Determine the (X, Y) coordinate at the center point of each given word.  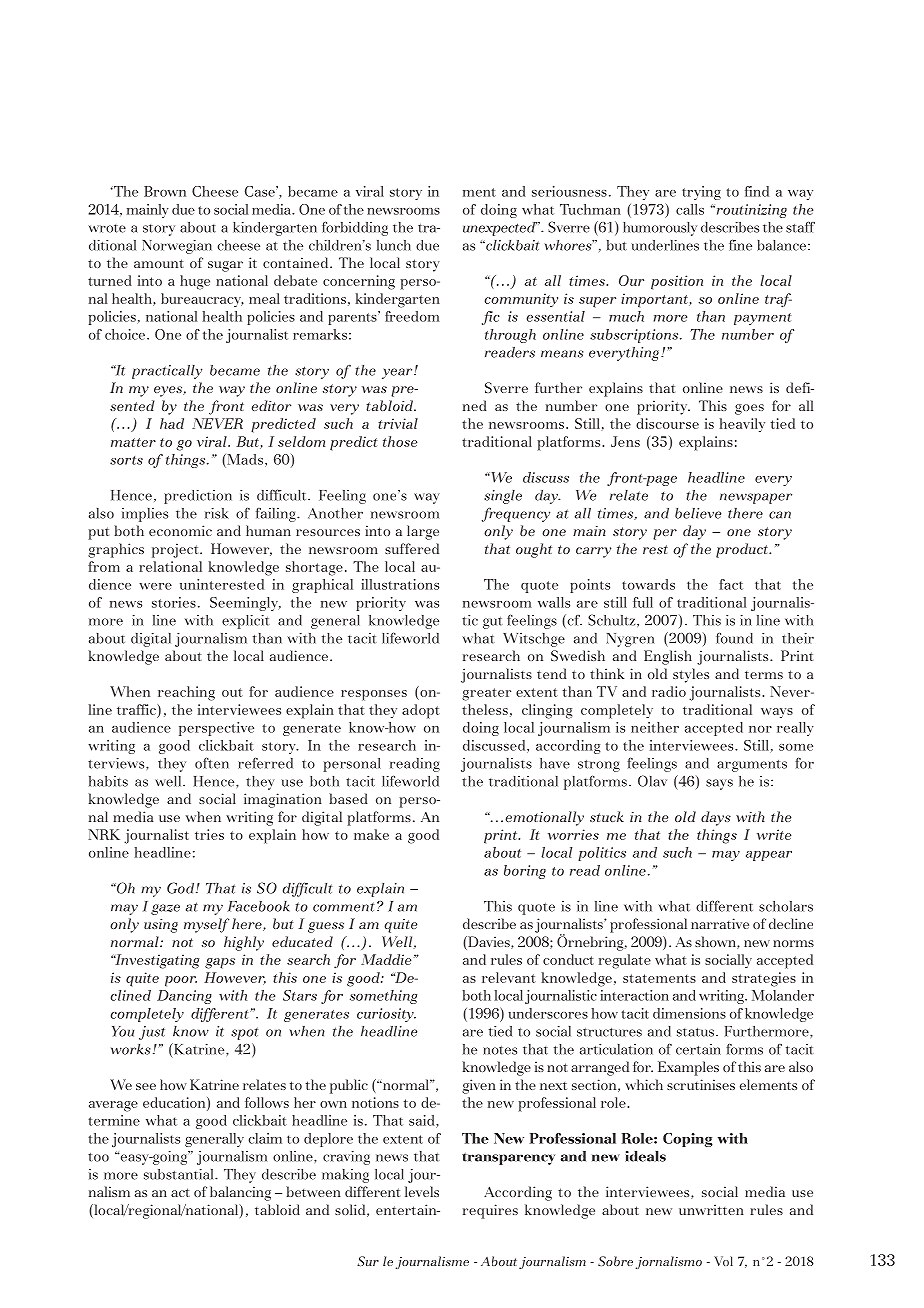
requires (490, 1211)
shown (716, 942)
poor (181, 981)
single (503, 497)
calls (690, 209)
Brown (165, 191)
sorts (126, 460)
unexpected (500, 229)
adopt (421, 711)
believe (698, 513)
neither (655, 727)
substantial (180, 1174)
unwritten (711, 1209)
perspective (216, 729)
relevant (509, 977)
